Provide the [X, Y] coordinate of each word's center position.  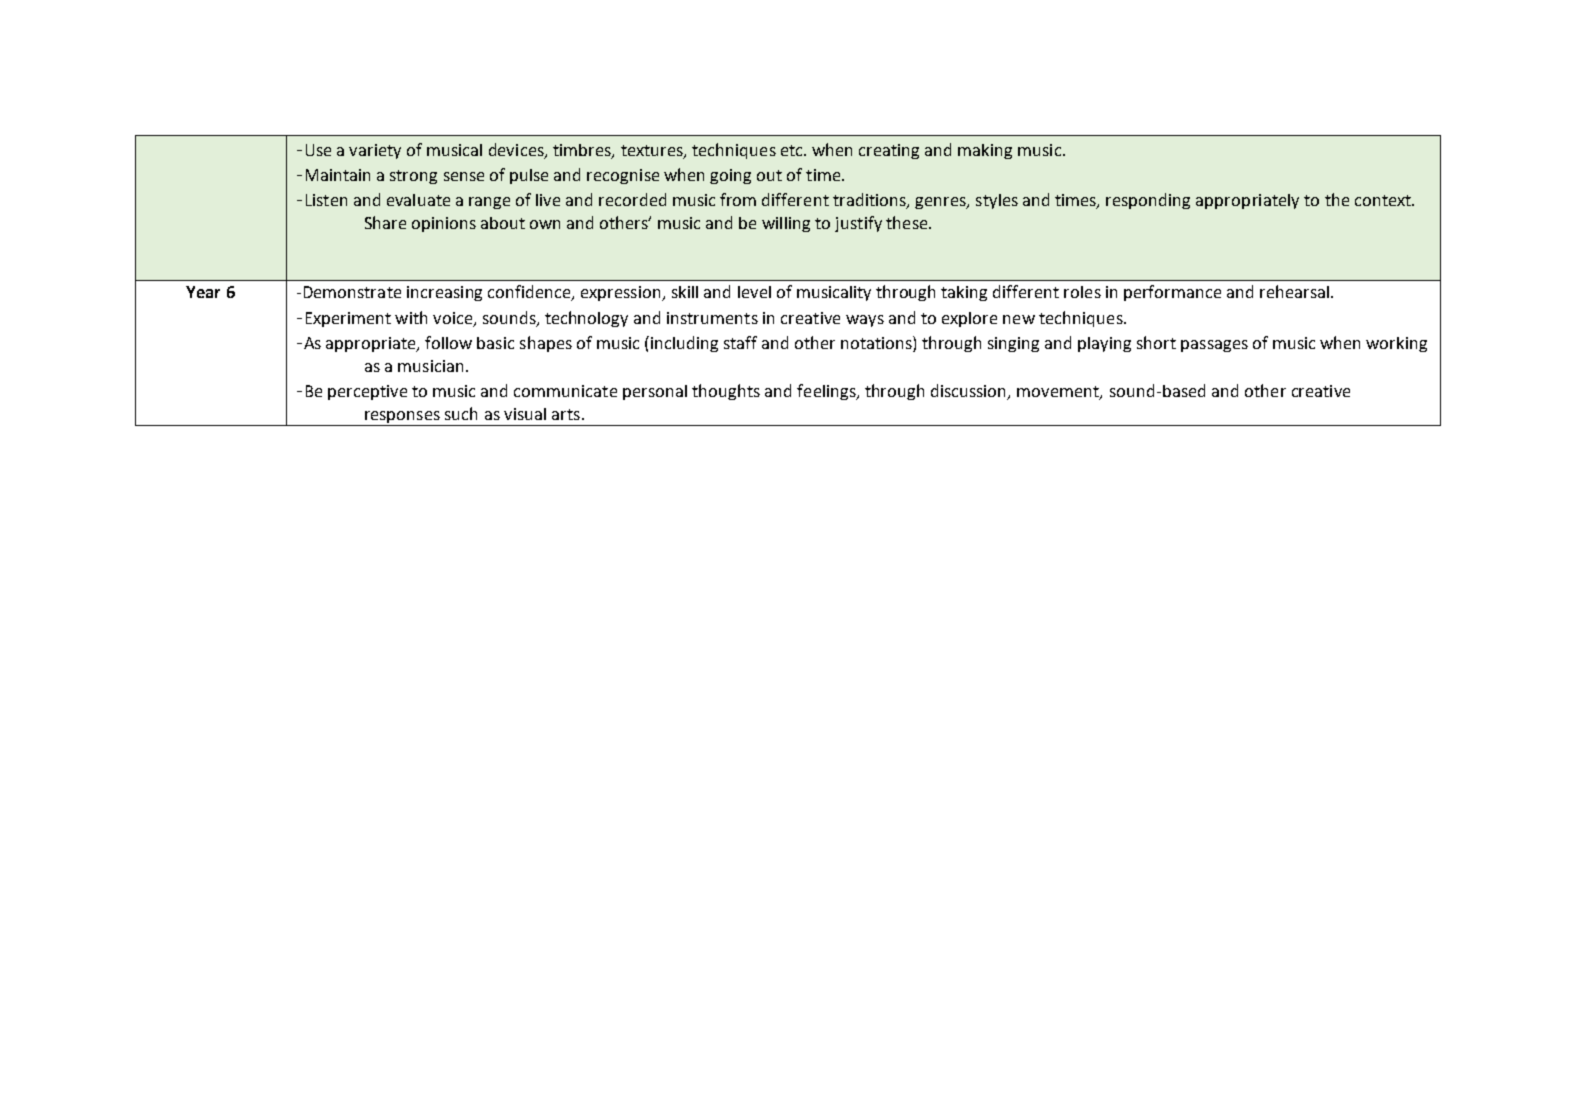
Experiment [348, 319]
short [1156, 342]
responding [1148, 201]
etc [793, 150]
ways [865, 321]
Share [385, 222]
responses [402, 418]
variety [375, 151]
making [985, 151]
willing [786, 224]
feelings [827, 392]
